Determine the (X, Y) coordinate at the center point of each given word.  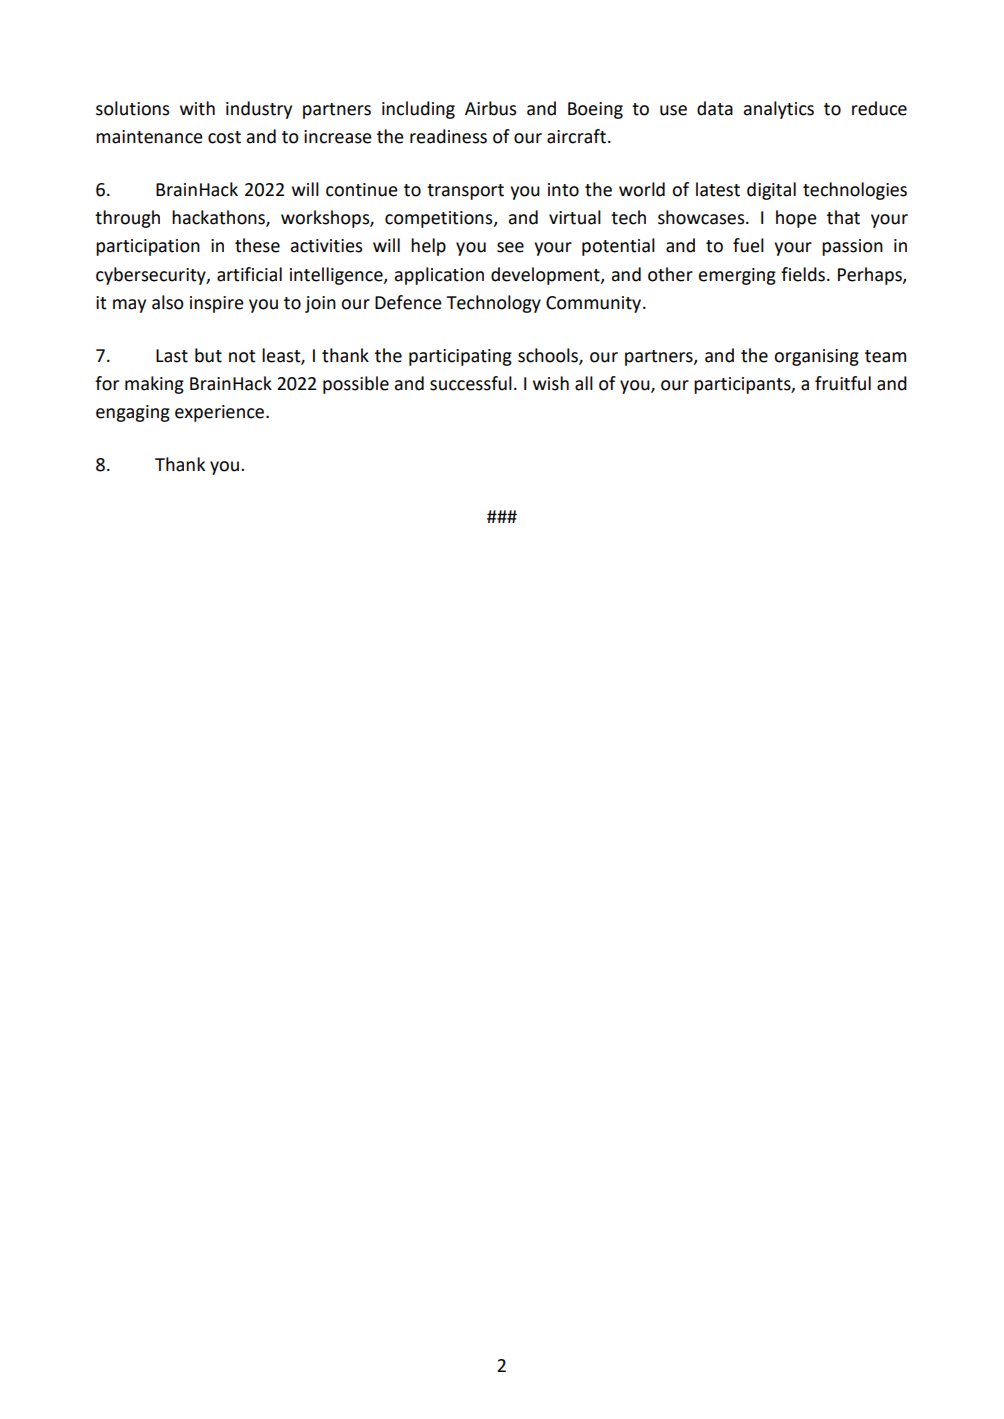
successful (471, 383)
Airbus (490, 108)
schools (549, 356)
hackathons (219, 218)
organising (816, 357)
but (208, 355)
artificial (249, 274)
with (197, 108)
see (510, 247)
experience (221, 413)
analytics (779, 110)
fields (803, 274)
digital (771, 191)
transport (465, 192)
